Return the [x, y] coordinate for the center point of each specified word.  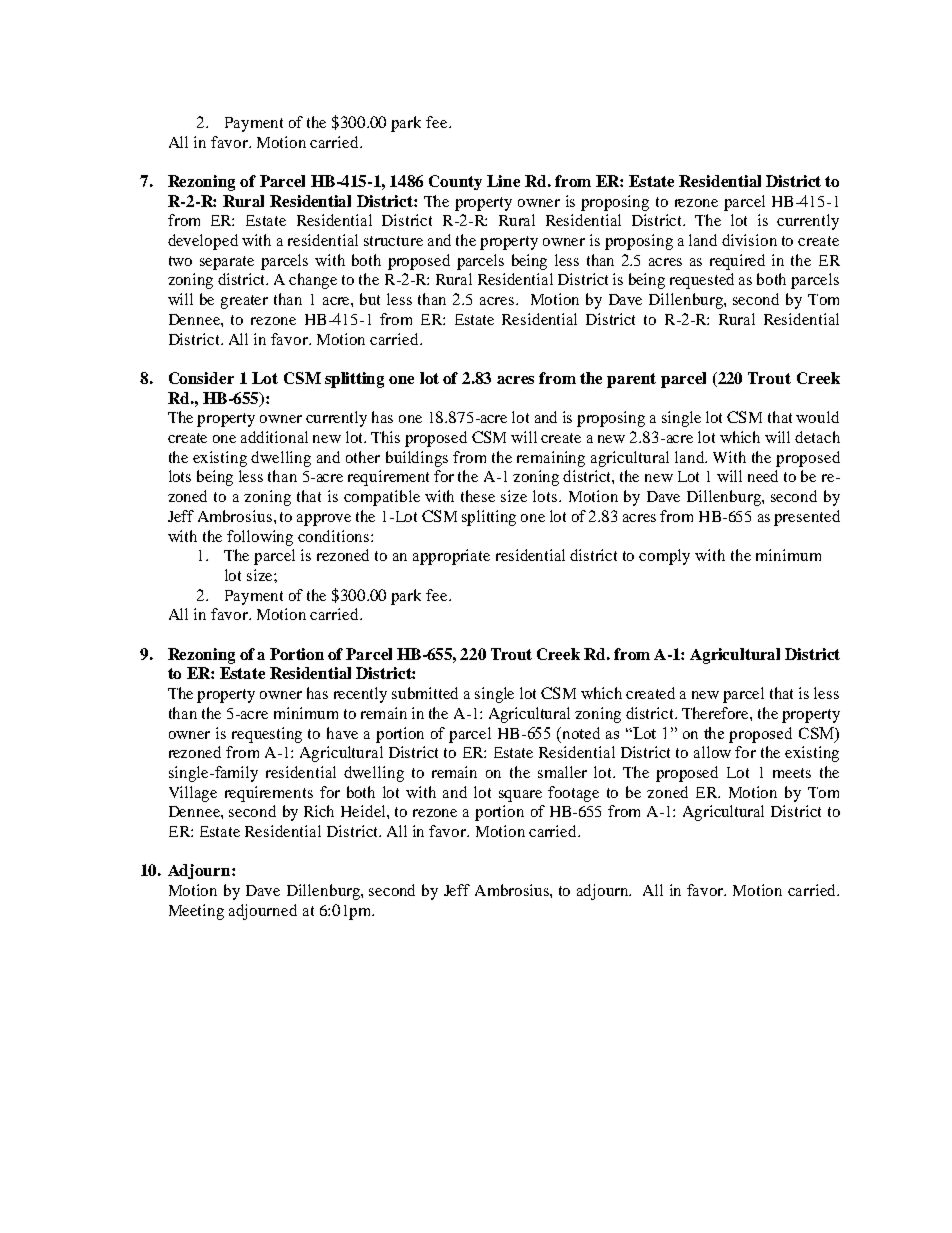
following [260, 538]
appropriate [451, 557]
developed [203, 242]
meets [792, 773]
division [749, 240]
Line [503, 181]
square [520, 796]
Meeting [196, 912]
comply [664, 557]
